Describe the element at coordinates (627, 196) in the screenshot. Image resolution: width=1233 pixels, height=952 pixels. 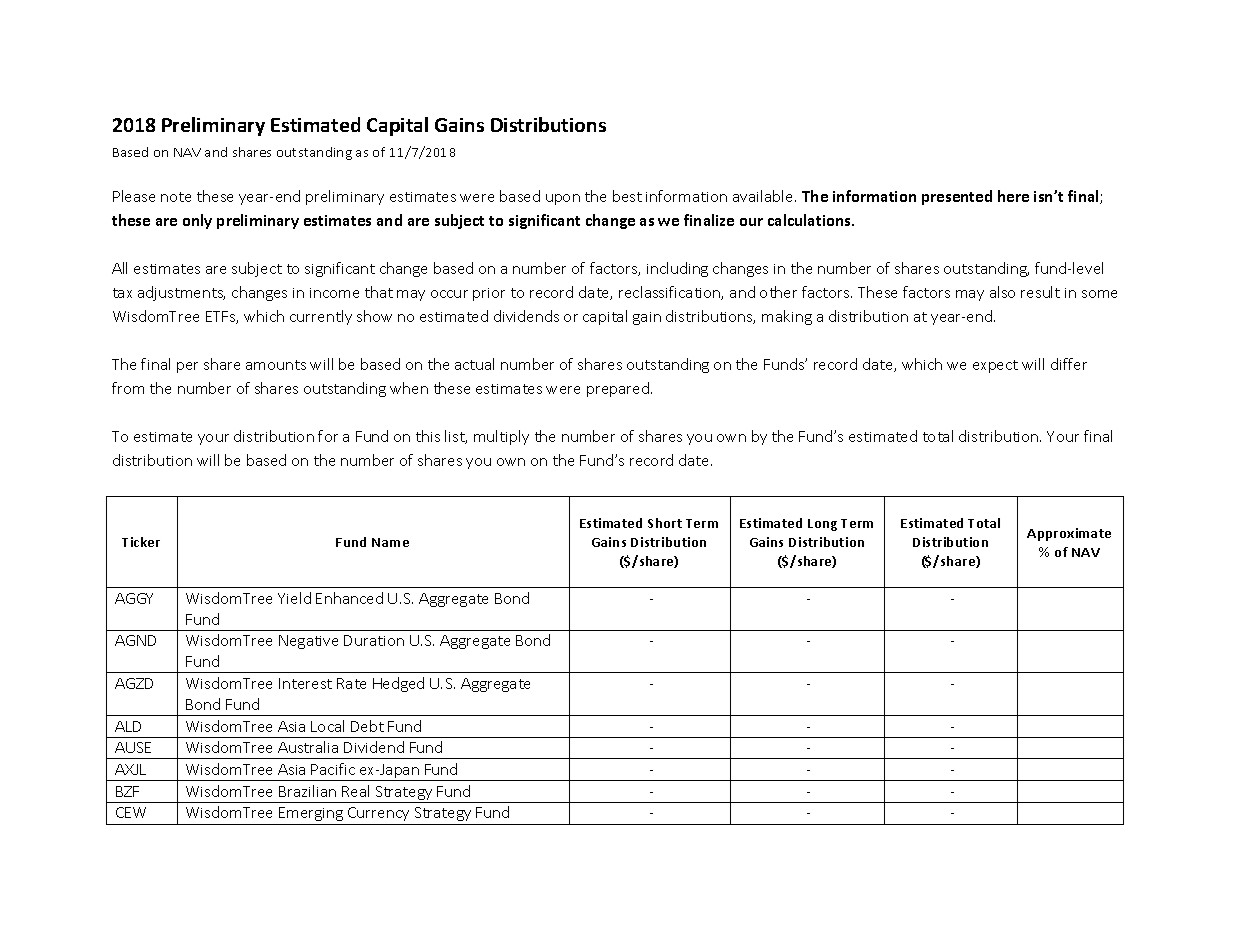
I see `best` at that location.
